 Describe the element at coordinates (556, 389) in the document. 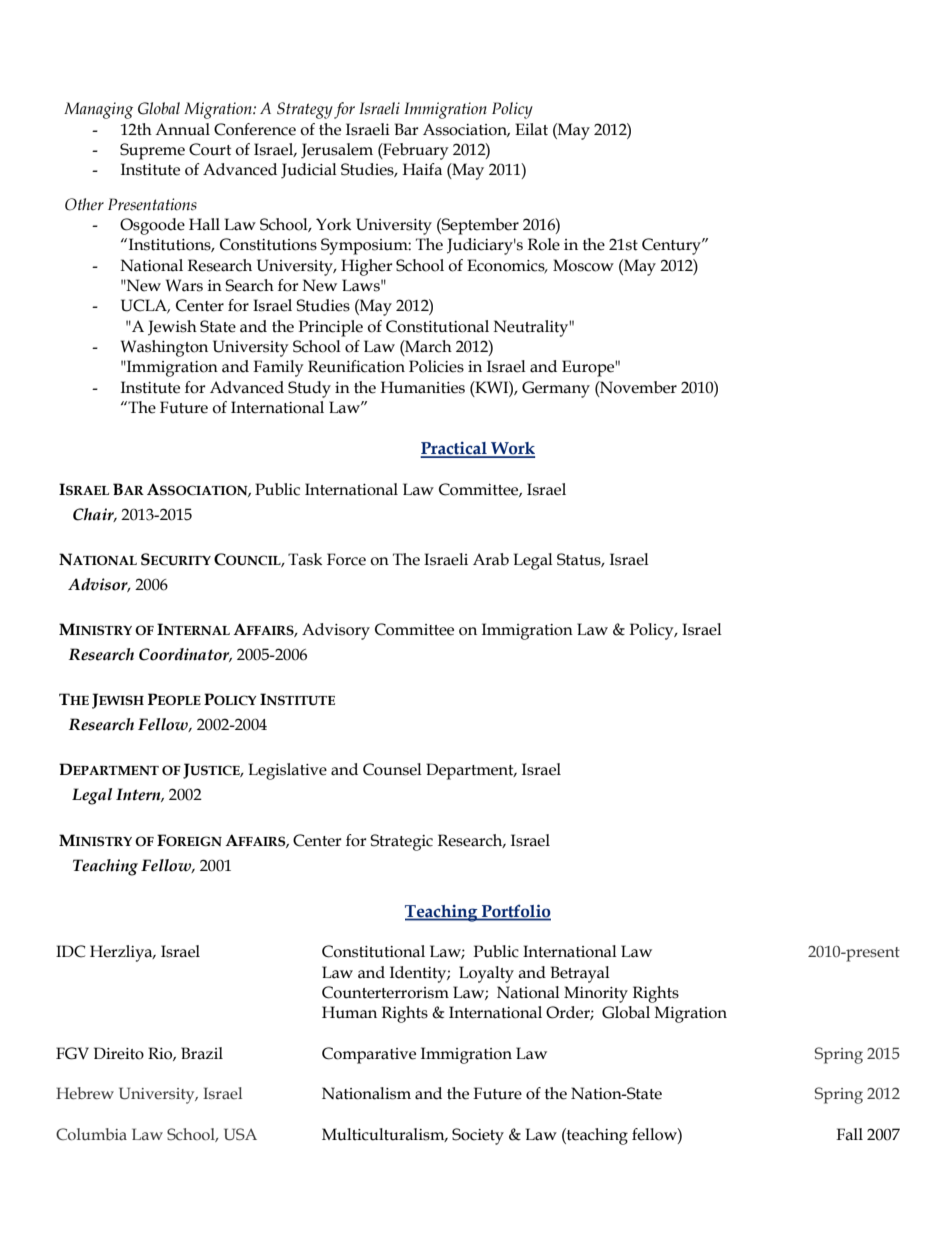

I see `Germany` at that location.
